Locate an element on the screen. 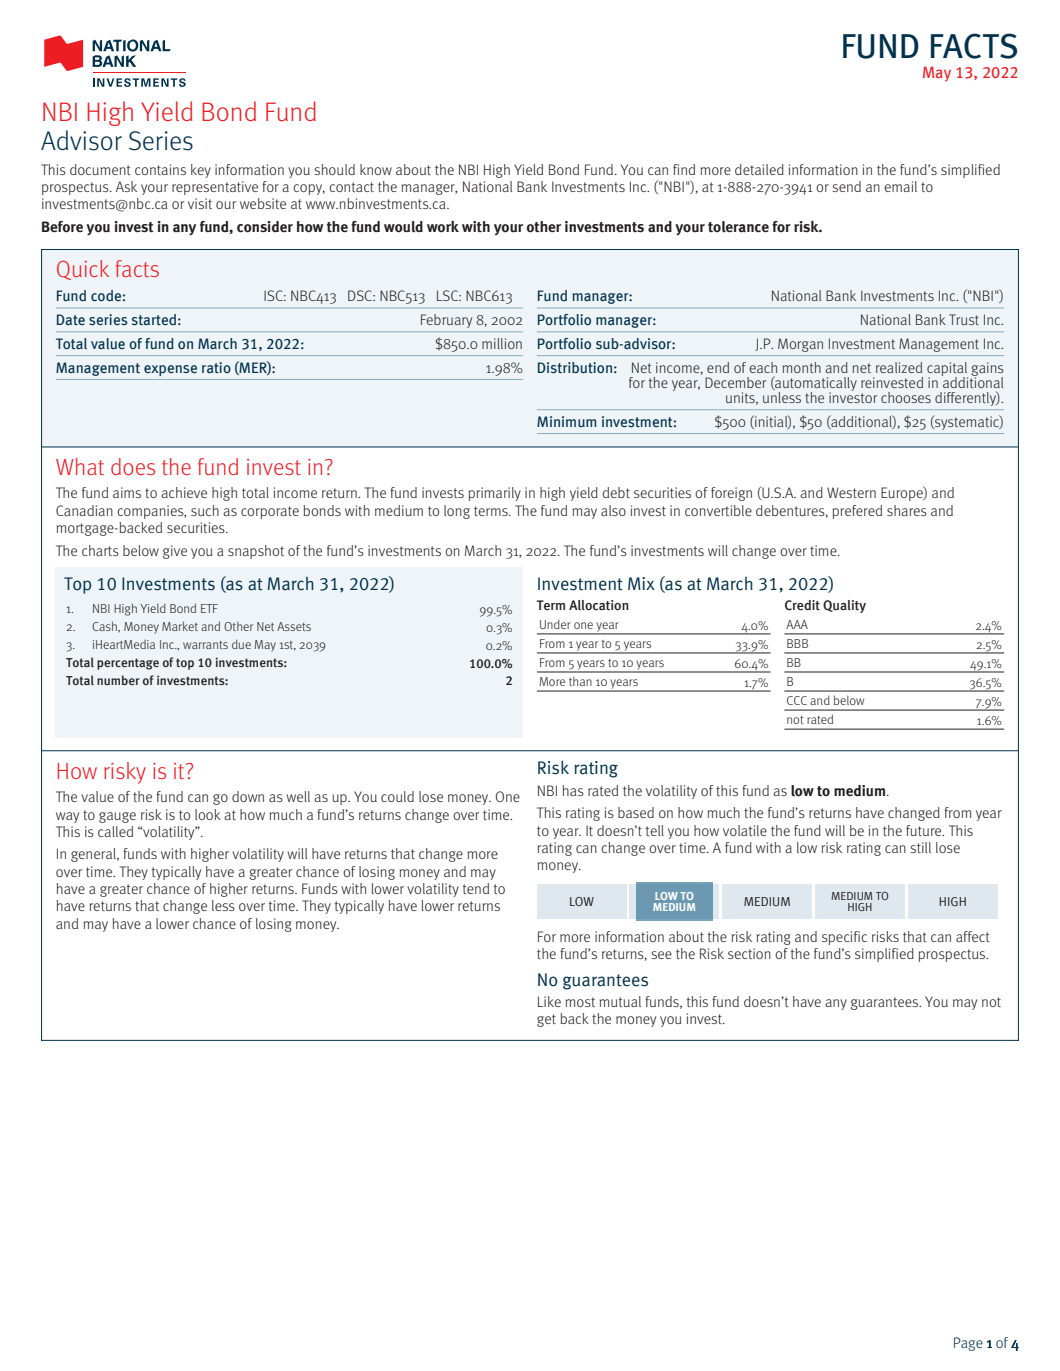 This screenshot has height=1371, width=1060. has is located at coordinates (573, 790).
